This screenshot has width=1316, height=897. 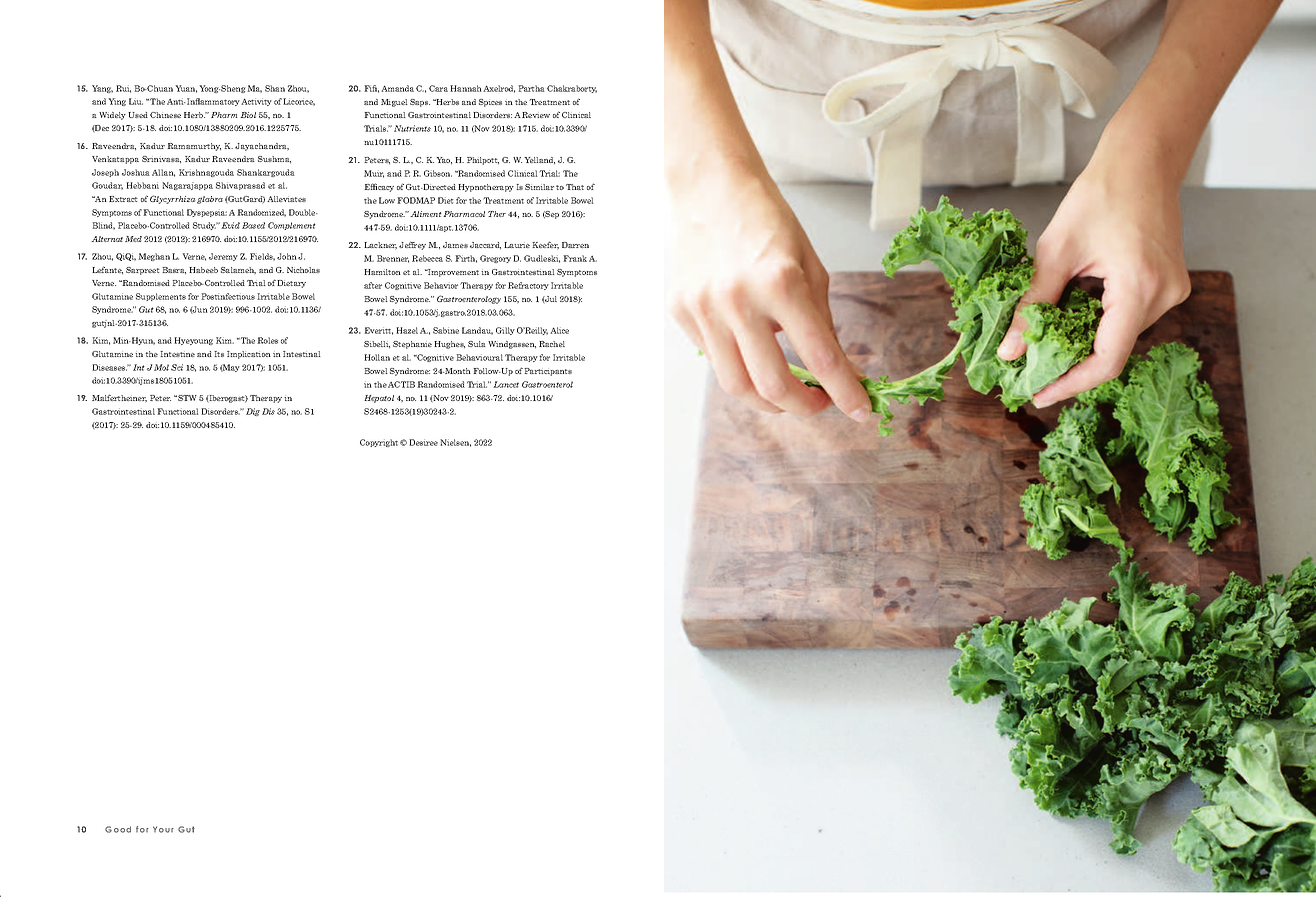 What do you see at coordinates (253, 412) in the screenshot?
I see `Dig` at bounding box center [253, 412].
